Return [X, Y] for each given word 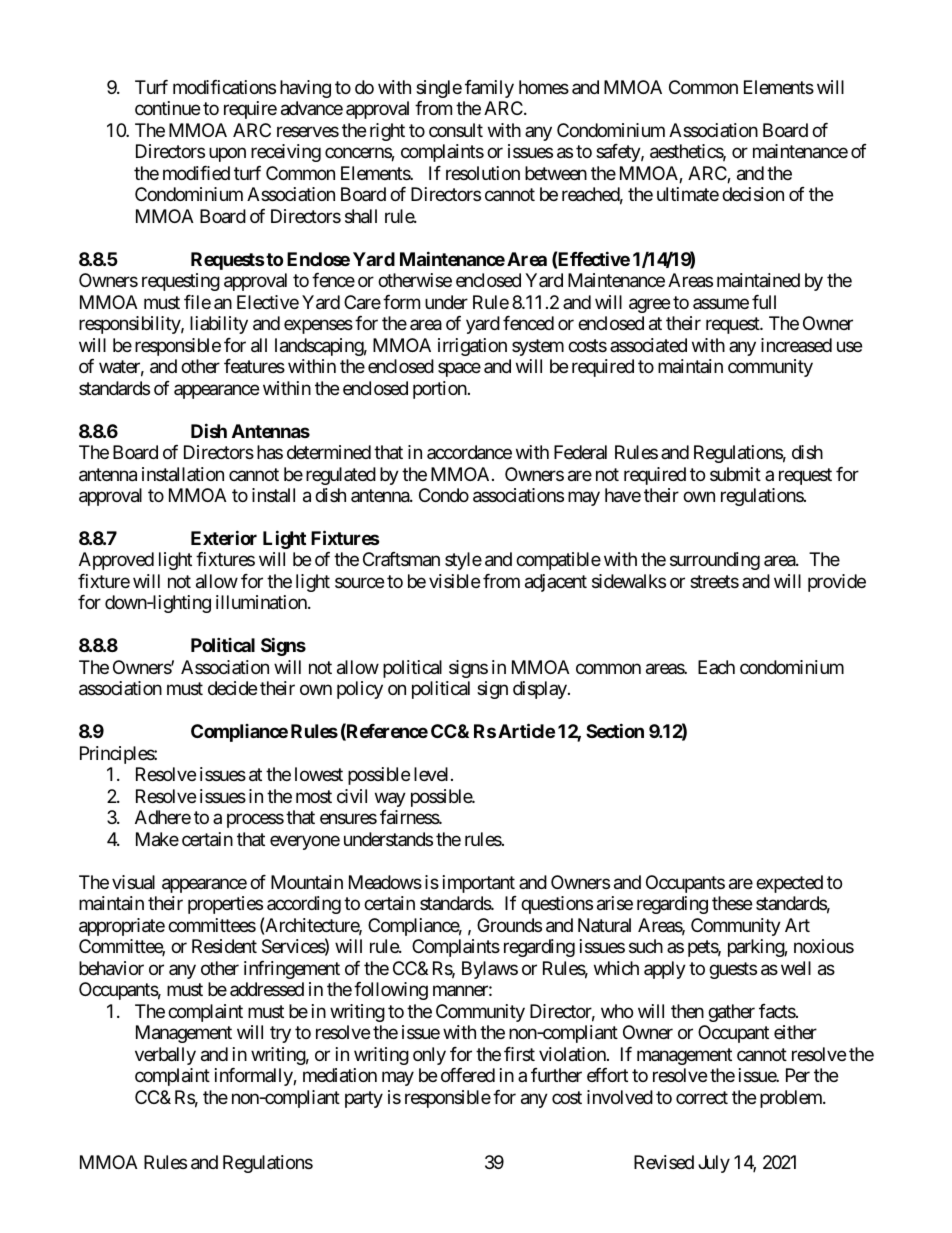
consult [456, 130]
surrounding [715, 561]
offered [468, 1075]
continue [167, 108]
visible [454, 581]
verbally [165, 1056]
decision [753, 194]
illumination [262, 602]
